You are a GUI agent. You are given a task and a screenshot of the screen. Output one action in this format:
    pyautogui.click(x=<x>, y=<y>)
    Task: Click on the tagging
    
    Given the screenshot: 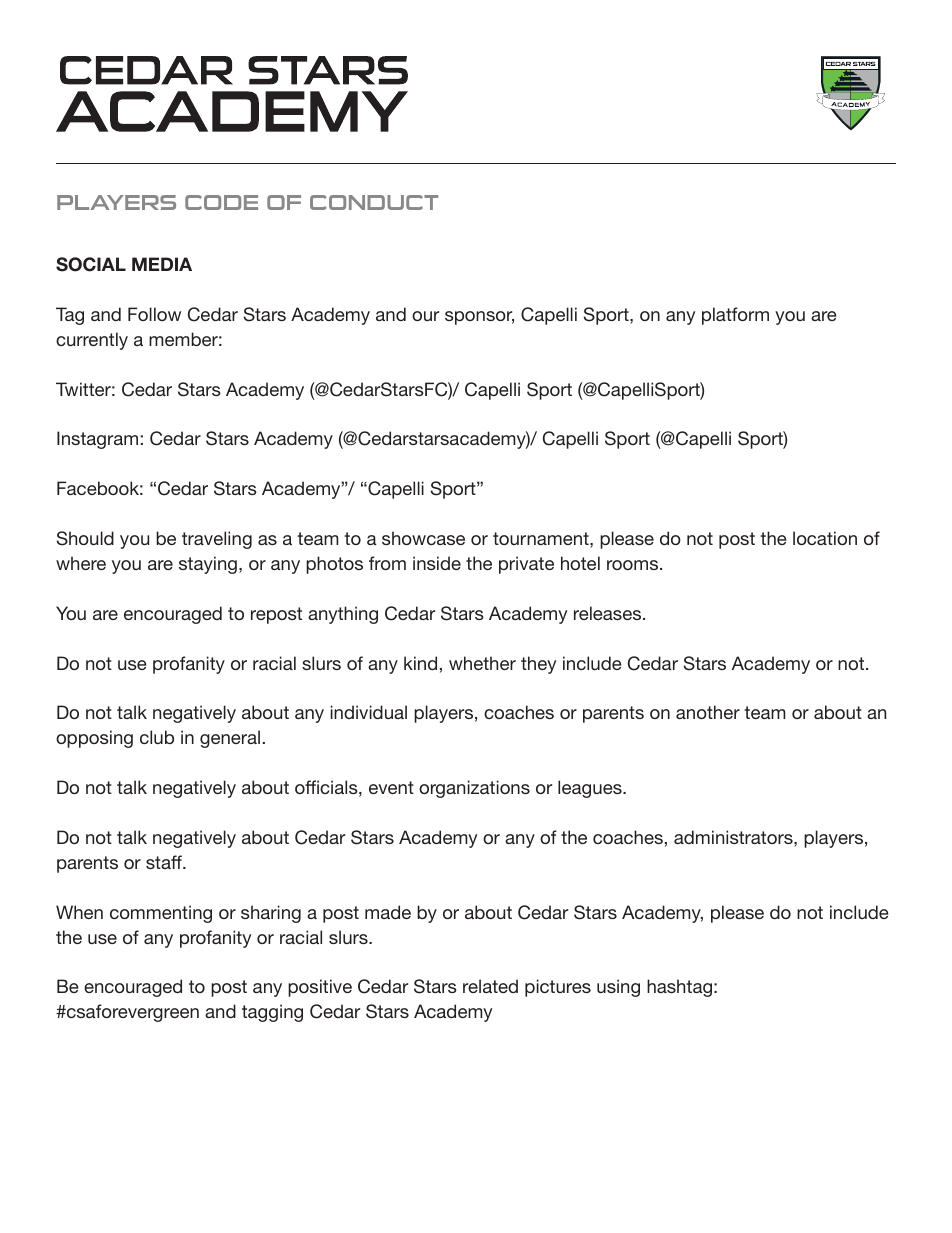 What is the action you would take?
    pyautogui.click(x=272, y=1013)
